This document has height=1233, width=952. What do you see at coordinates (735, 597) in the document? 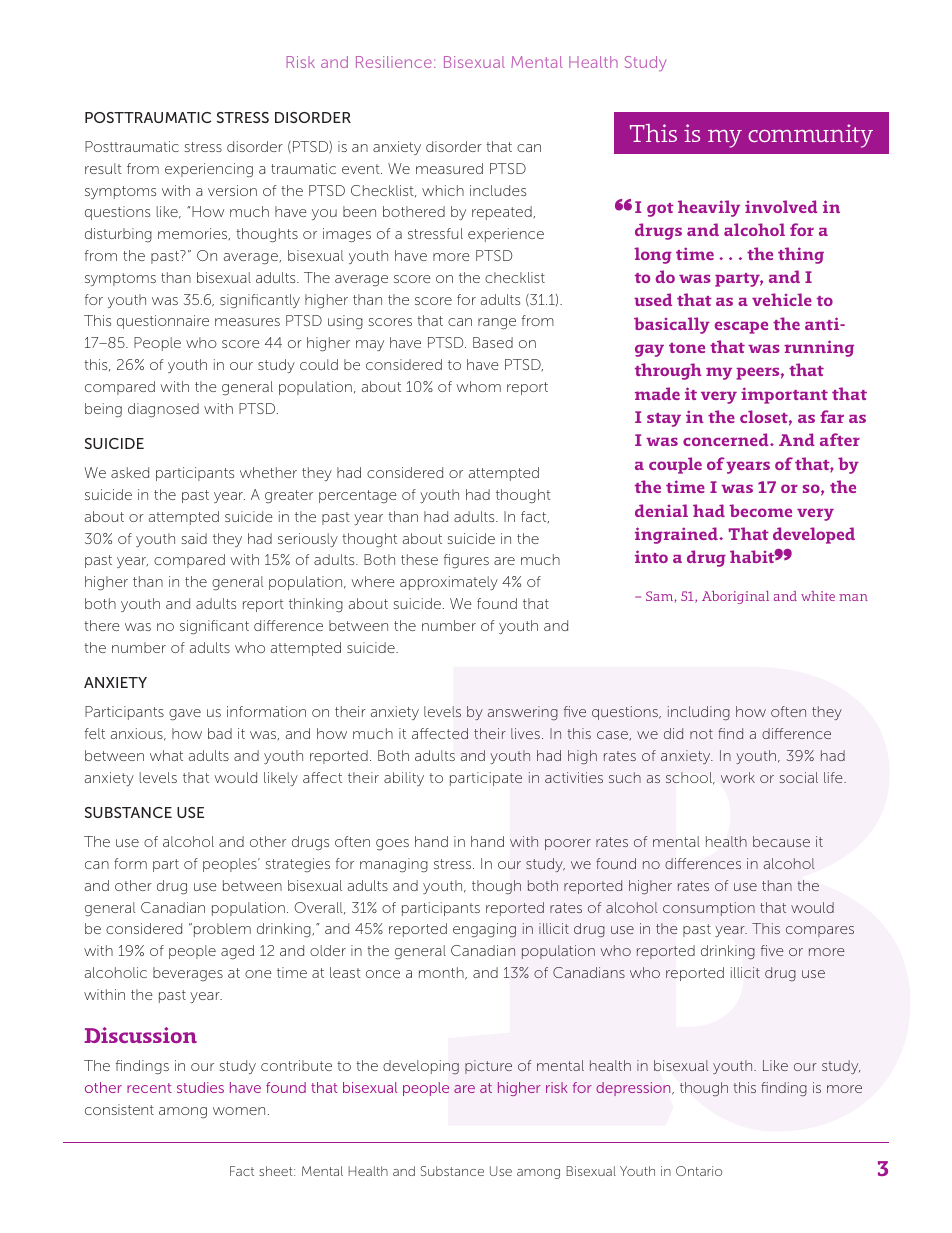
I see `Aboriginal` at bounding box center [735, 597].
